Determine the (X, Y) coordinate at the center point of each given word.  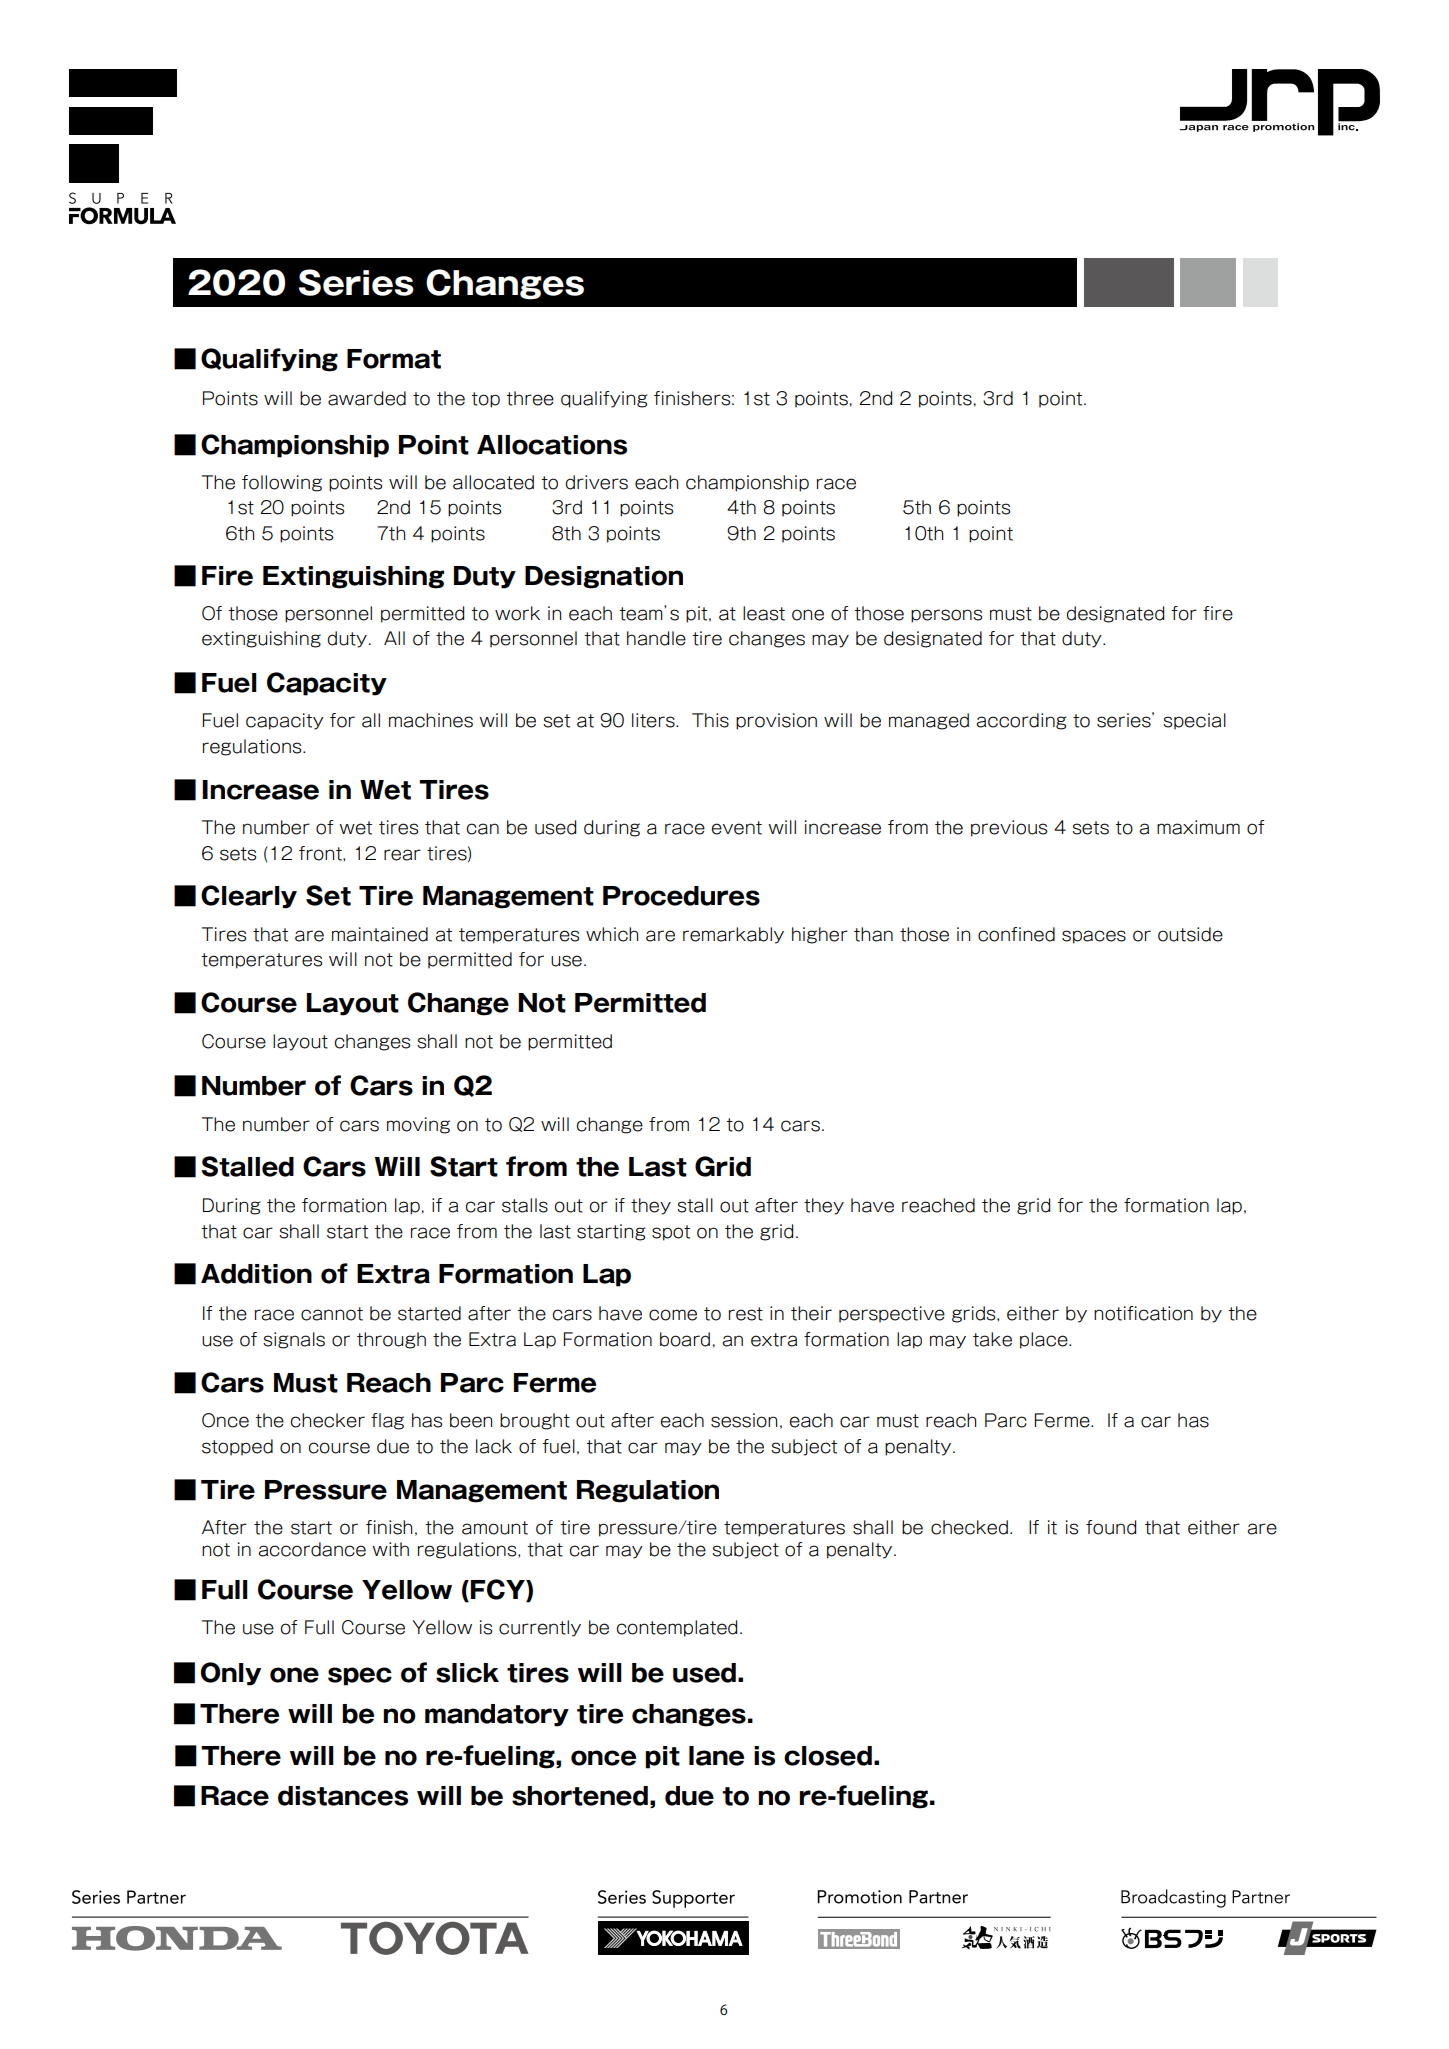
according (1021, 721)
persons (946, 616)
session (744, 1420)
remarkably (733, 935)
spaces (1094, 937)
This (710, 720)
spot (671, 1233)
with (390, 1549)
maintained (380, 934)
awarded (367, 398)
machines (431, 720)
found (1111, 1527)
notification (1143, 1313)
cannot (332, 1314)
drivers (596, 482)
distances (343, 1796)
